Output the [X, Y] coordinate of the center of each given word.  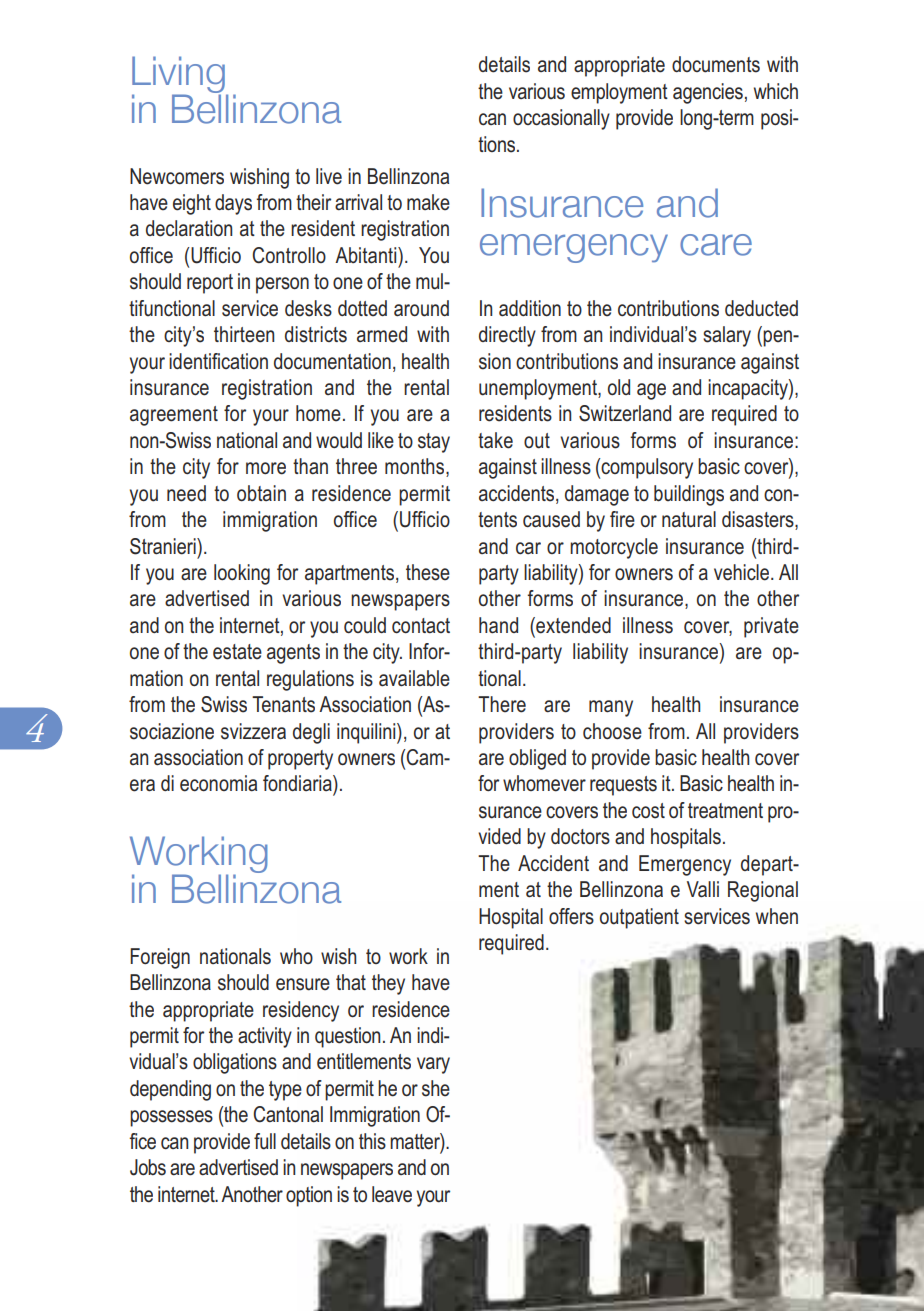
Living [179, 75]
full [265, 1141]
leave [392, 1194]
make [428, 202]
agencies [708, 93]
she [436, 1088]
